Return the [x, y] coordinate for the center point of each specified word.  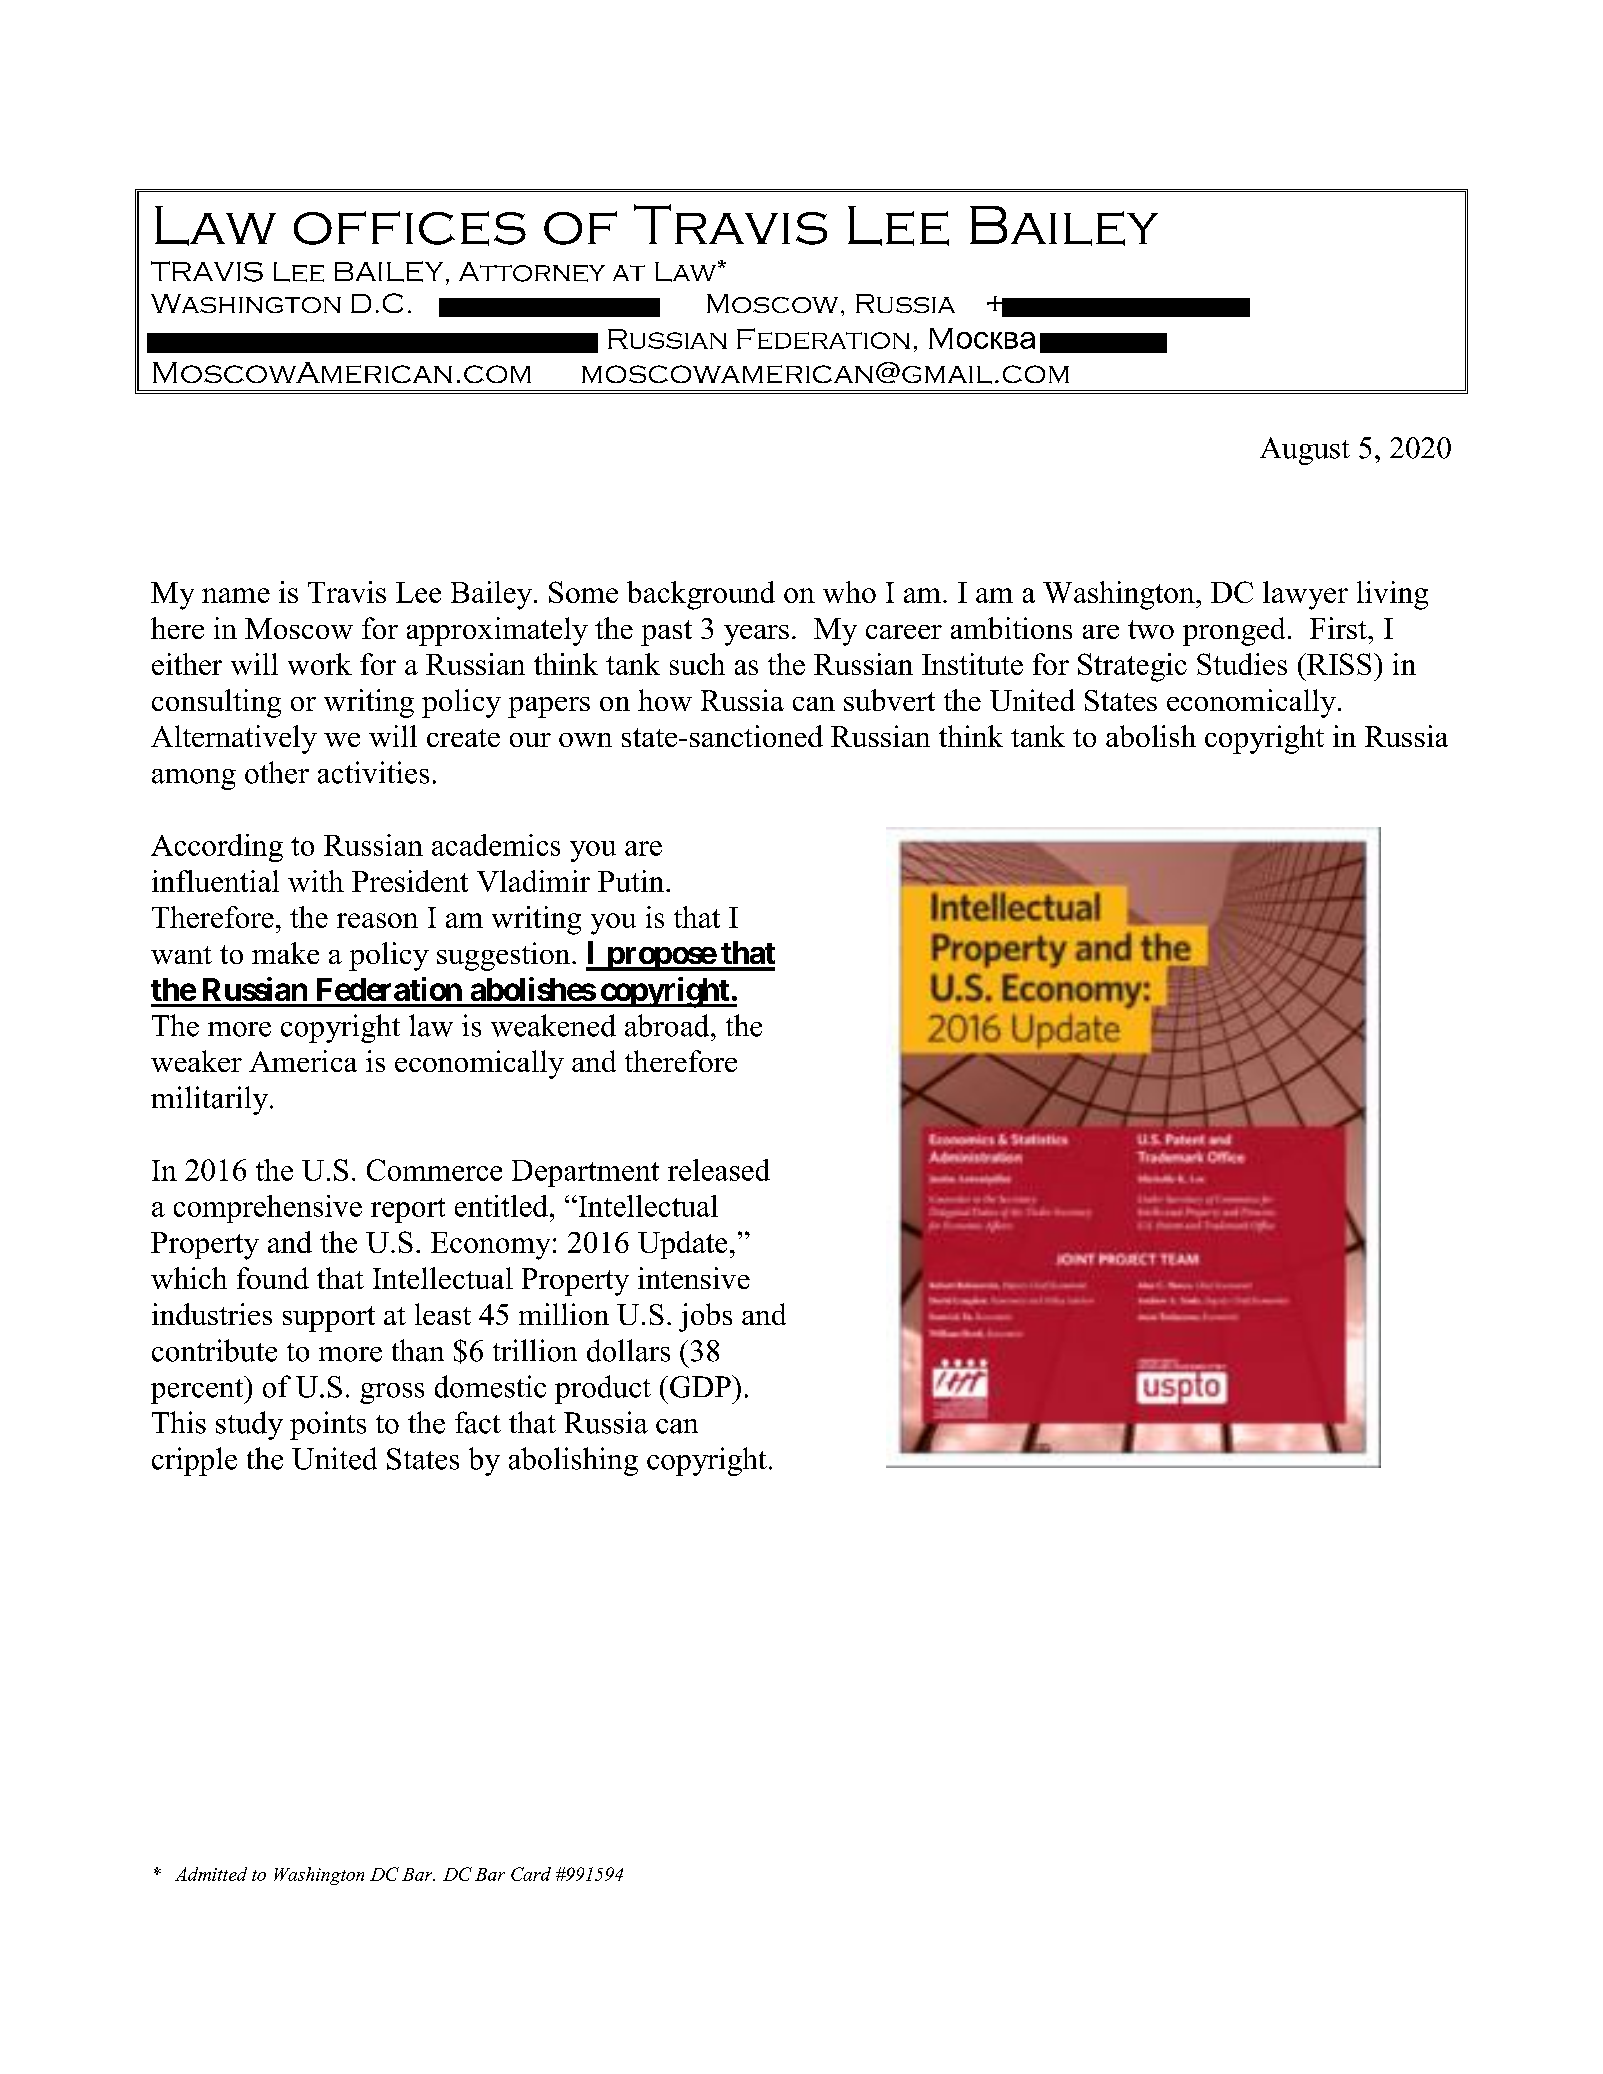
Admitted [211, 1874]
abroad [668, 1025]
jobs [705, 1317]
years [756, 635]
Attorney [532, 272]
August [1305, 451]
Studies [1242, 664]
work [320, 664]
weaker [196, 1061]
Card [531, 1874]
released [719, 1170]
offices [410, 228]
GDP [701, 1386]
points [328, 1425]
